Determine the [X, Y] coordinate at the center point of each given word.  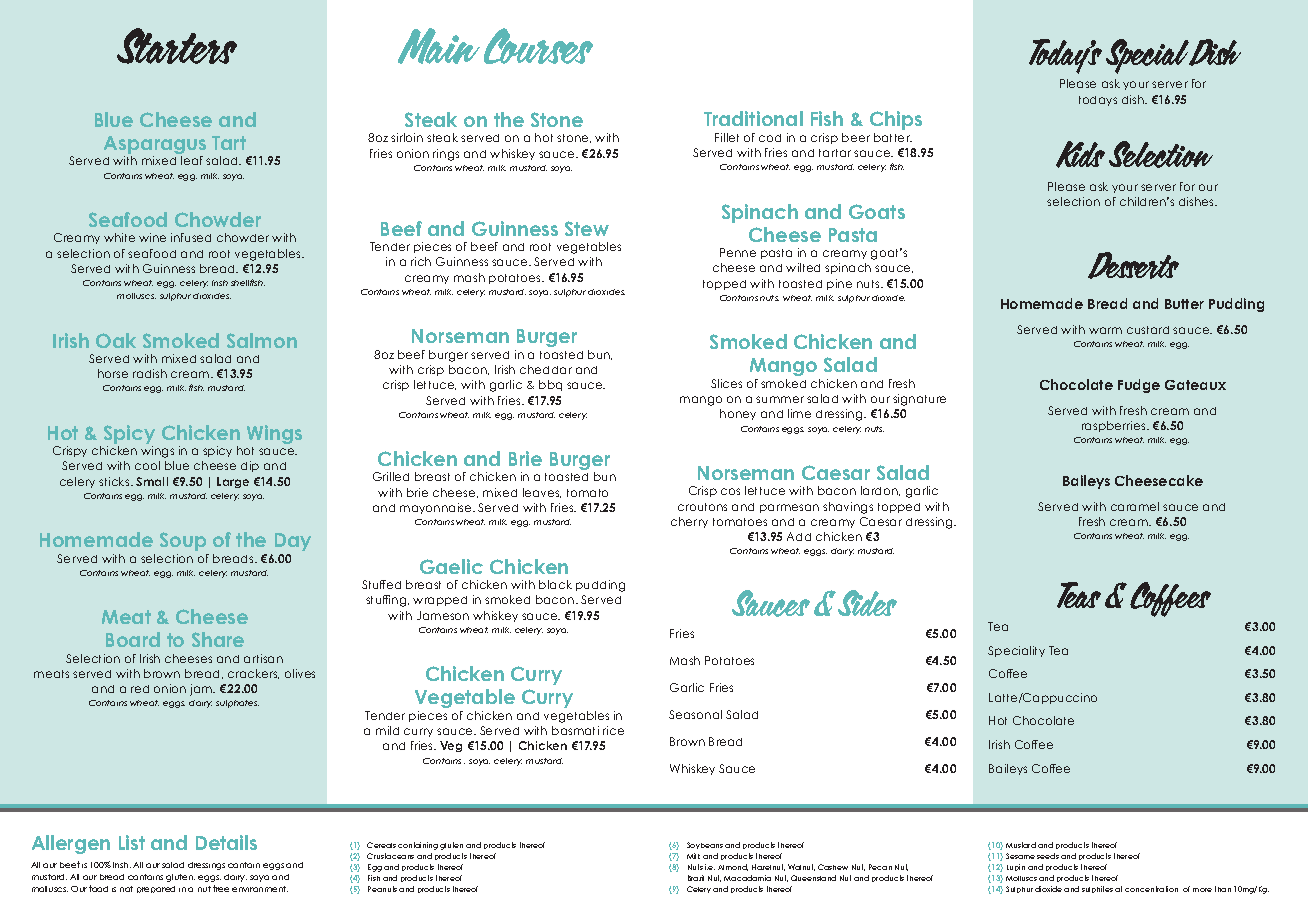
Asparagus [155, 146]
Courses [538, 46]
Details [226, 842]
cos [730, 491]
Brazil [696, 878]
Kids [1080, 154]
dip [250, 466]
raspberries [1115, 426]
